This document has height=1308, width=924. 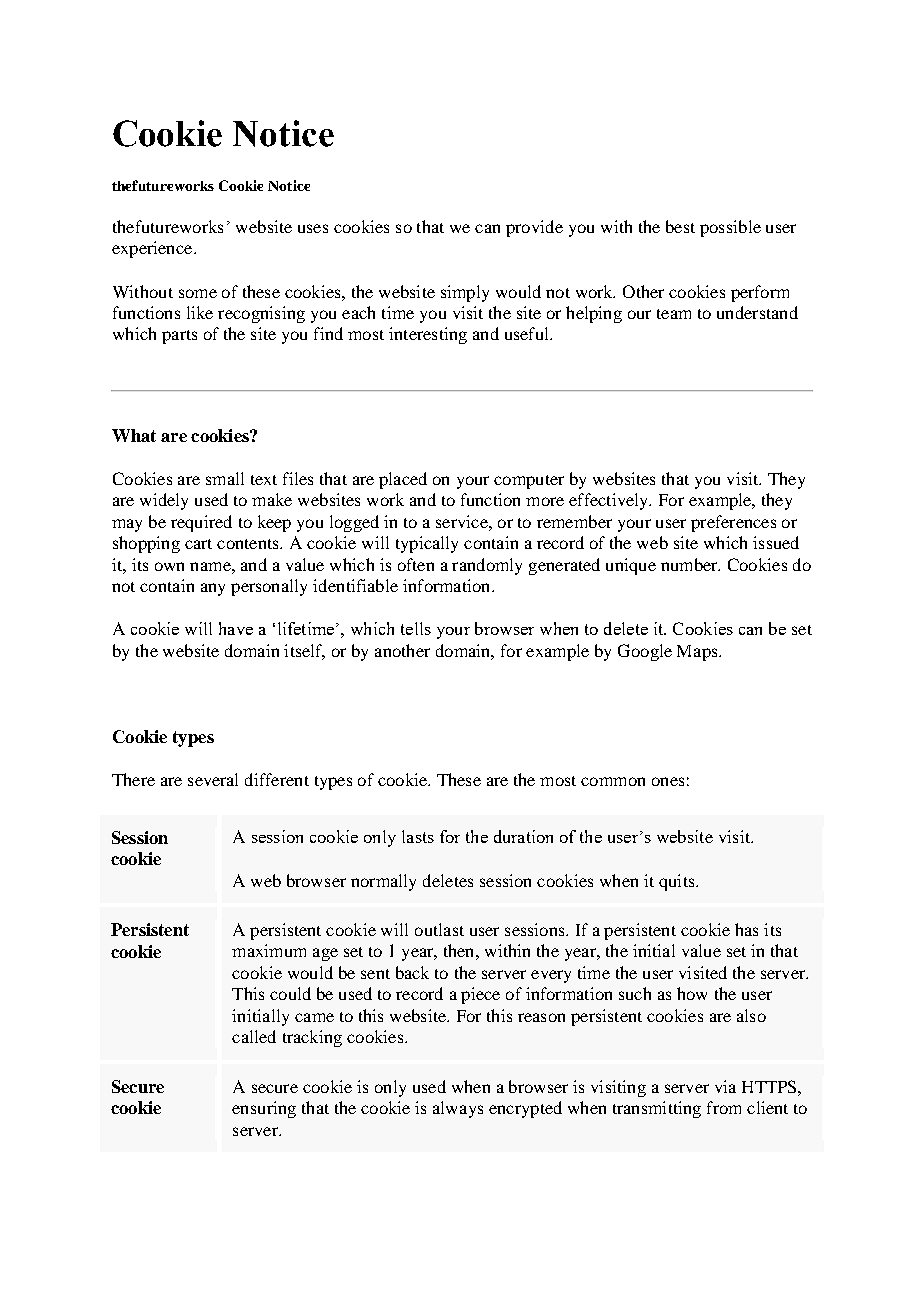 What do you see at coordinates (458, 1109) in the document?
I see `always` at bounding box center [458, 1109].
